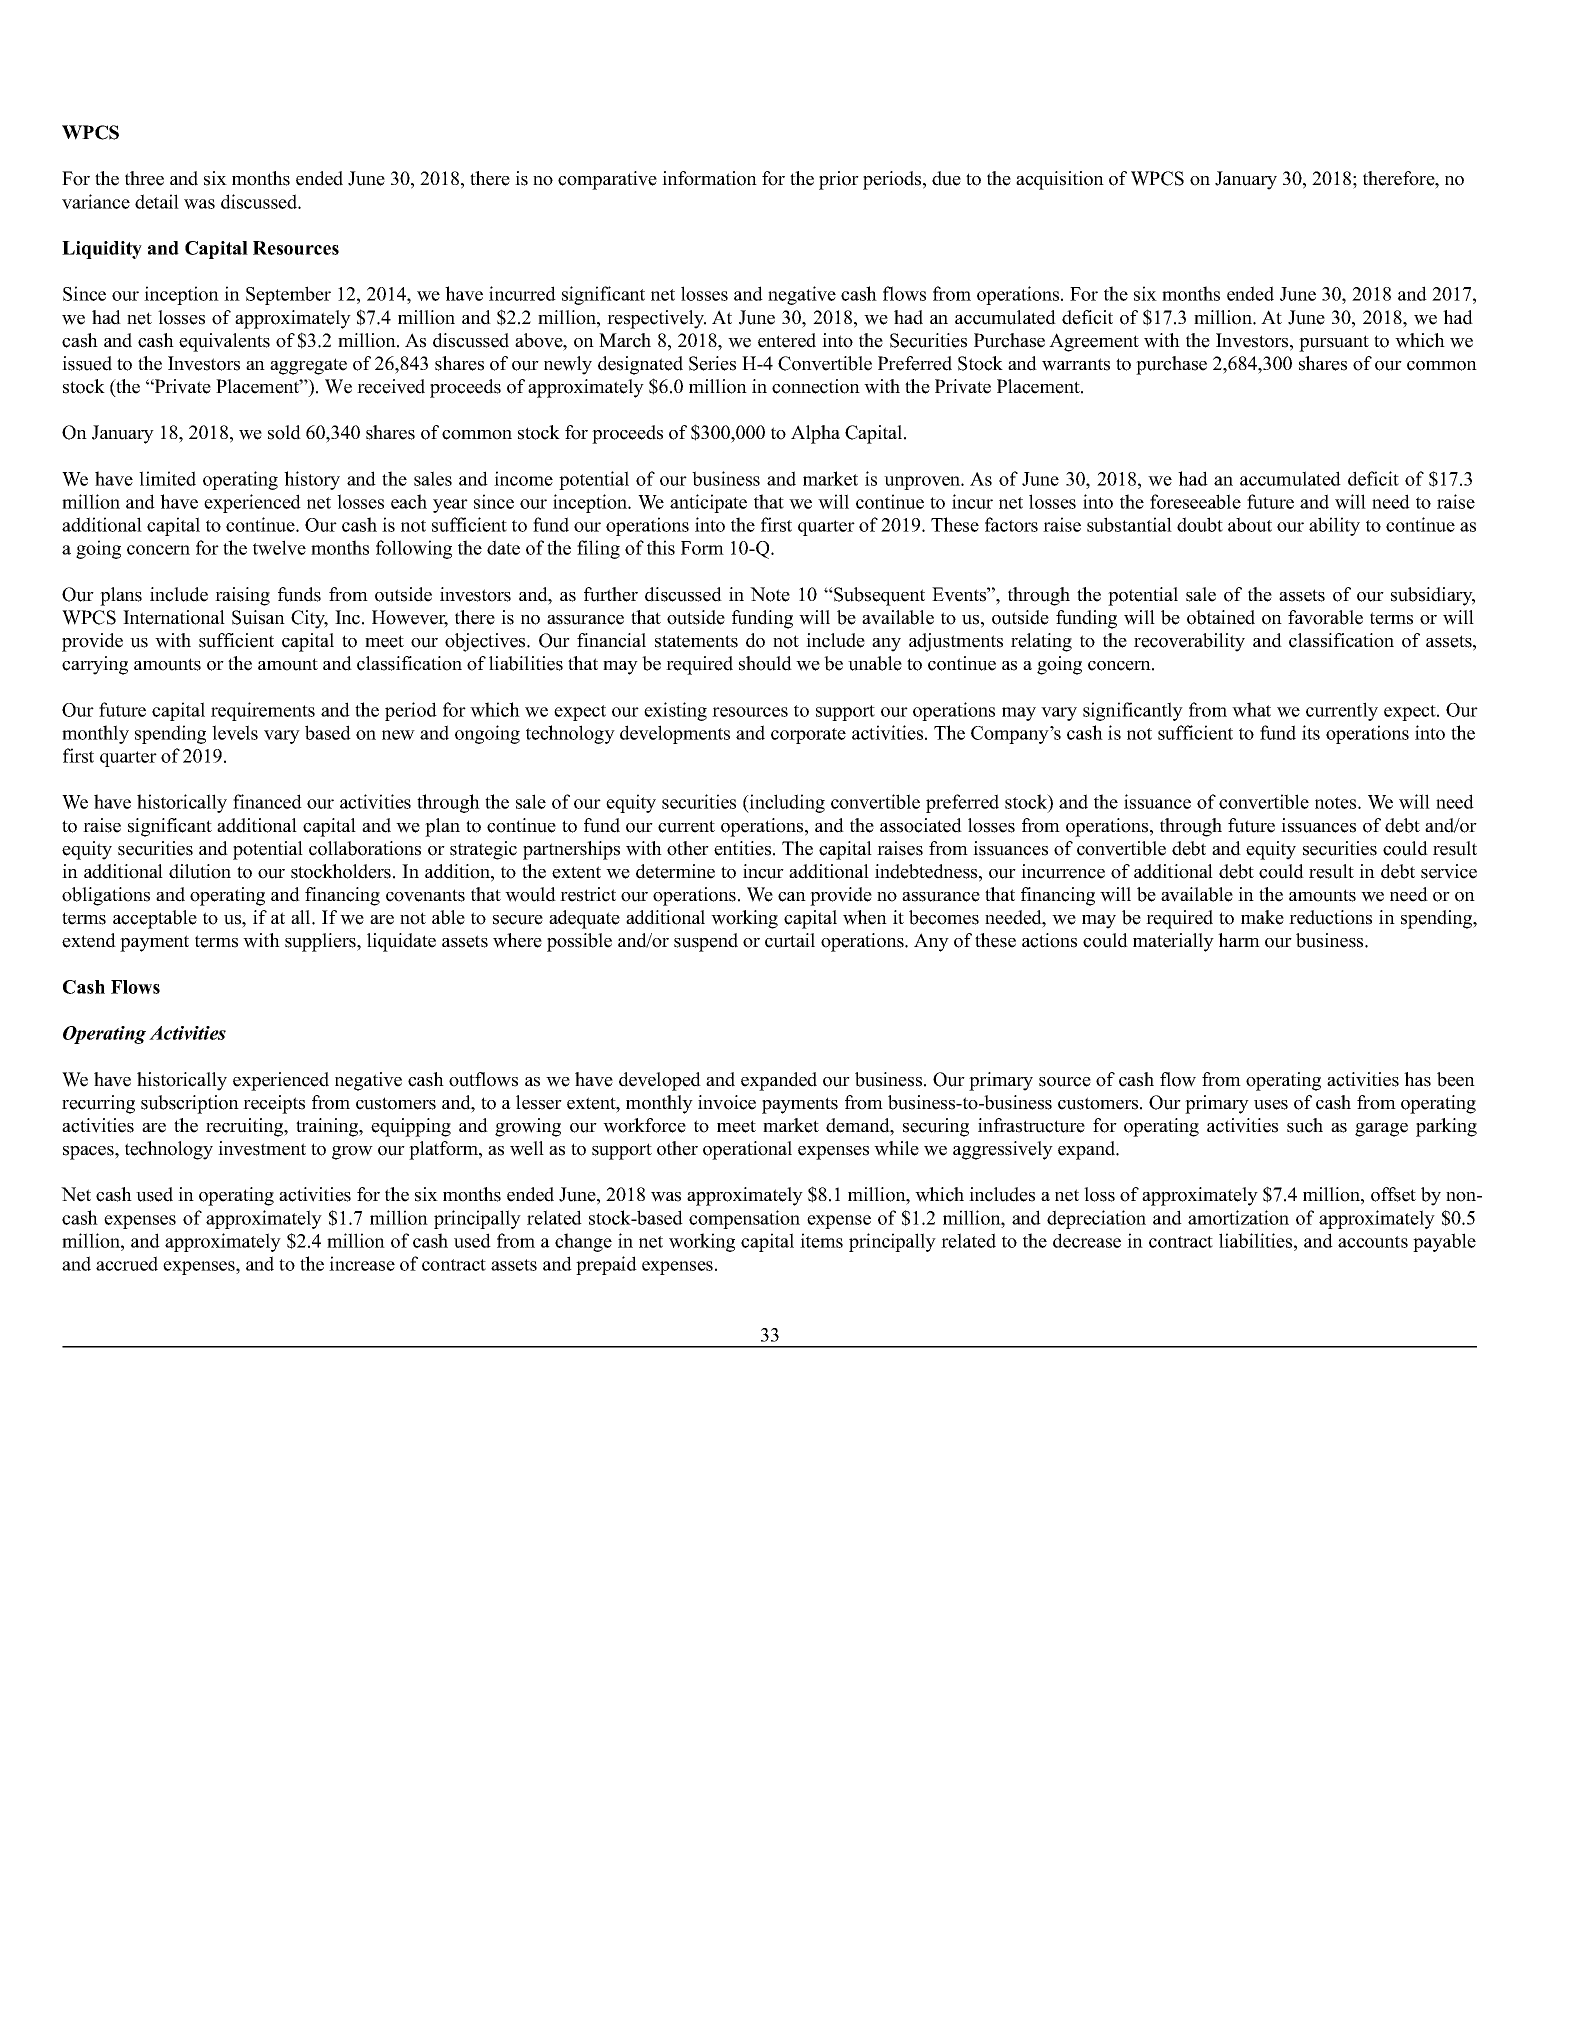 Image resolution: width=1570 pixels, height=2032 pixels. I want to click on compensation, so click(744, 1219).
